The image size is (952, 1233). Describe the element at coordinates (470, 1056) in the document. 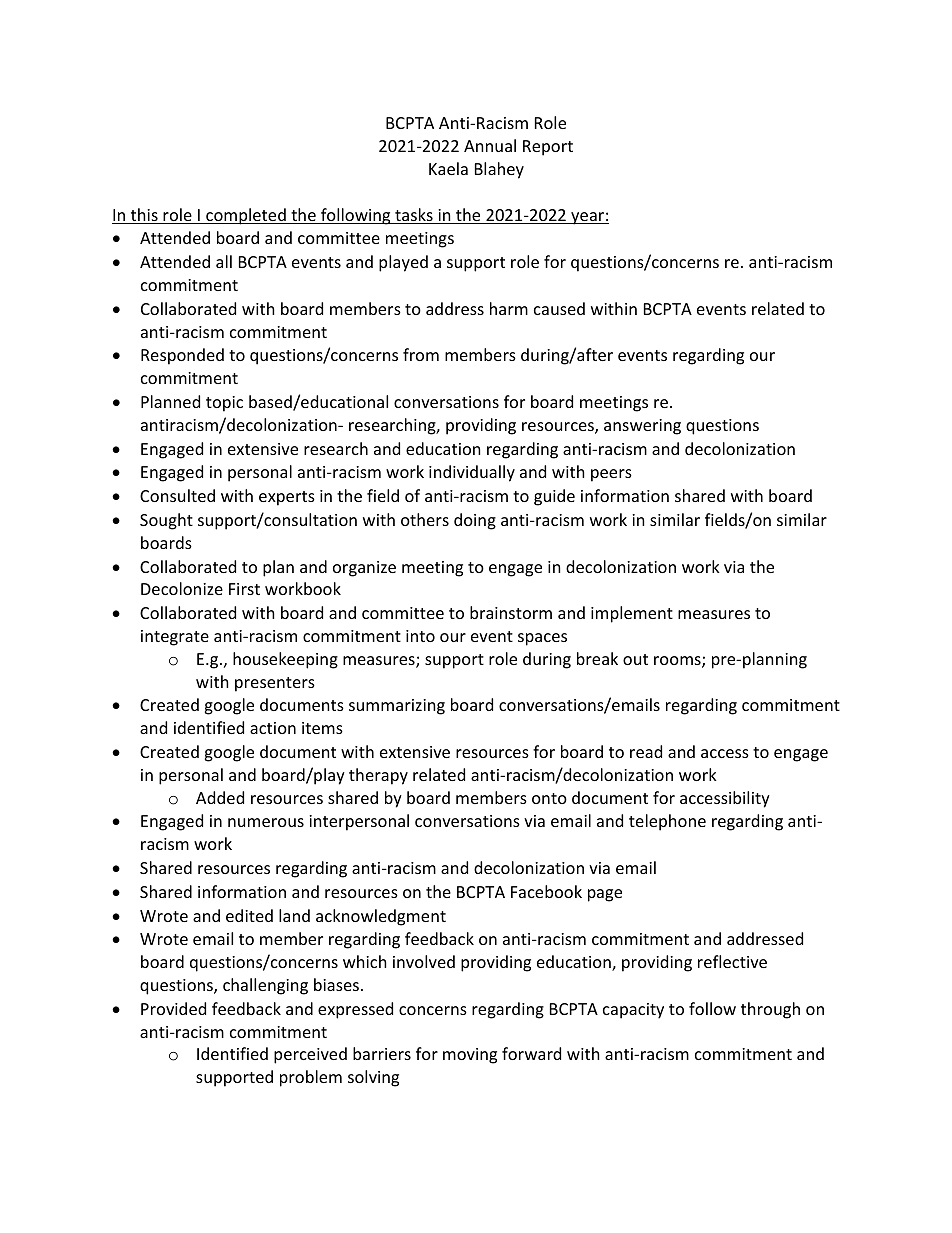

I see `moving` at that location.
